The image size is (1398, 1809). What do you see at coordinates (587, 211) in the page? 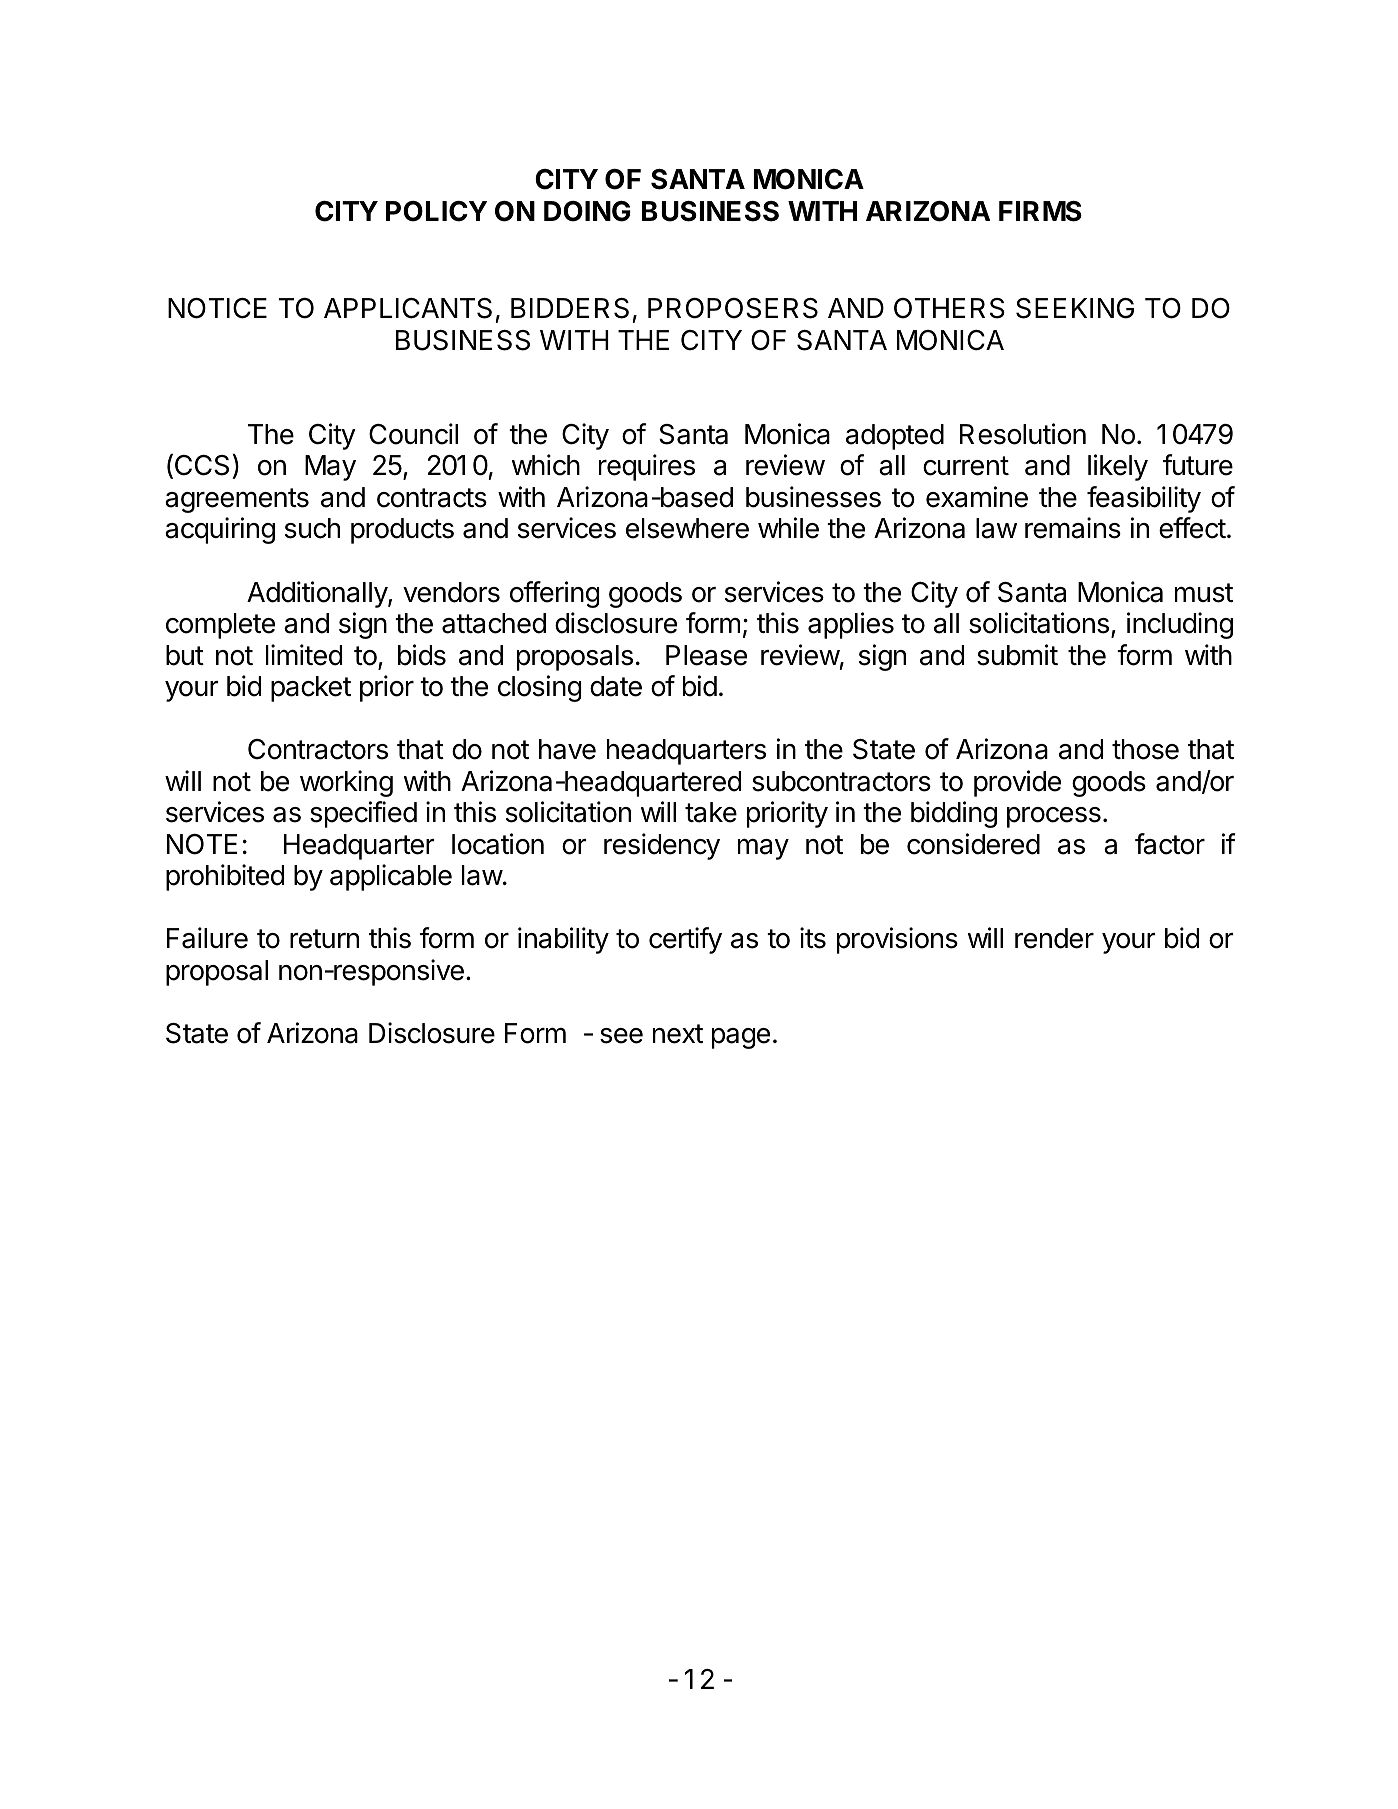
I see `DOING` at bounding box center [587, 211].
